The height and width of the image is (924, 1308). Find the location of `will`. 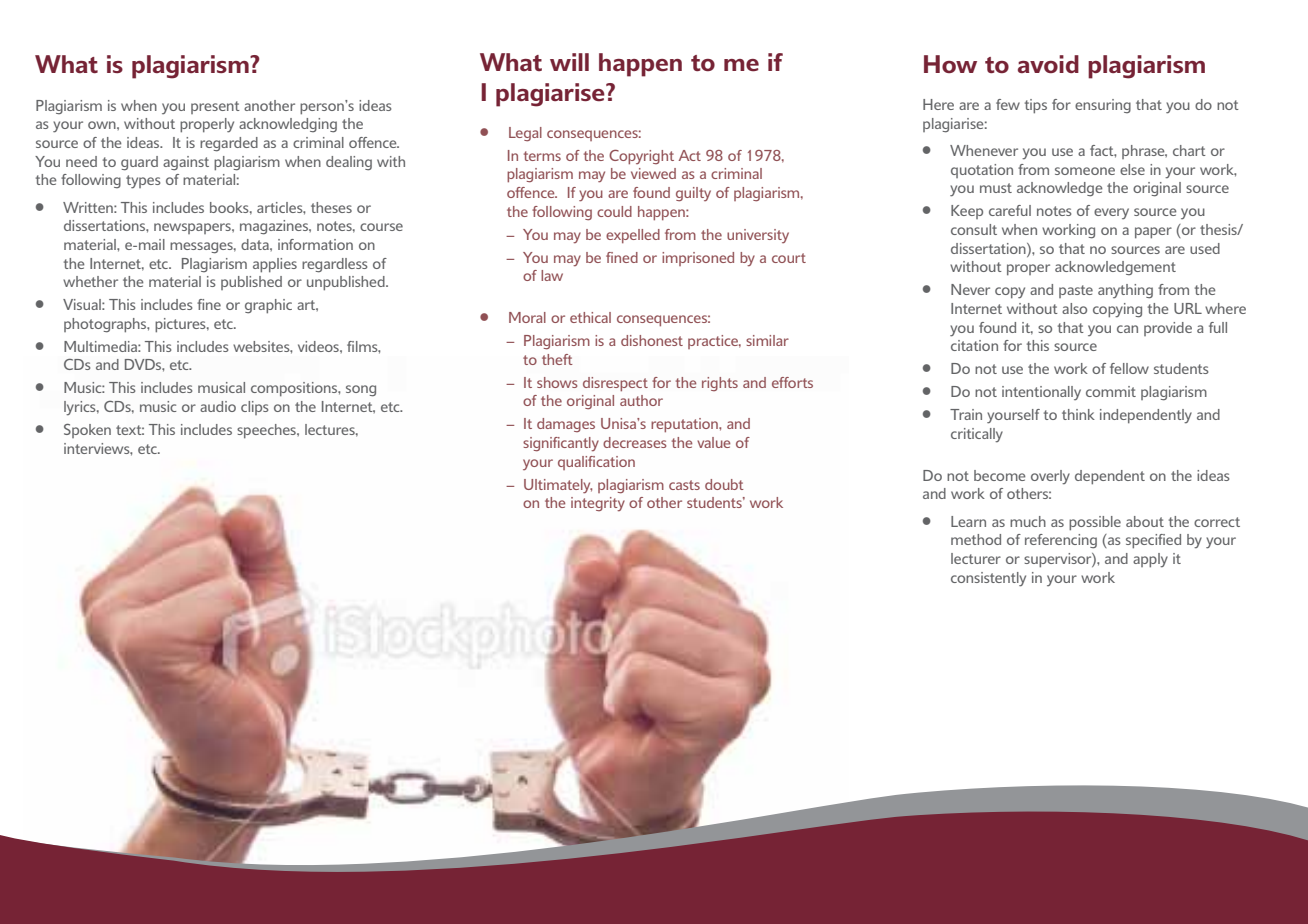

will is located at coordinates (569, 62).
